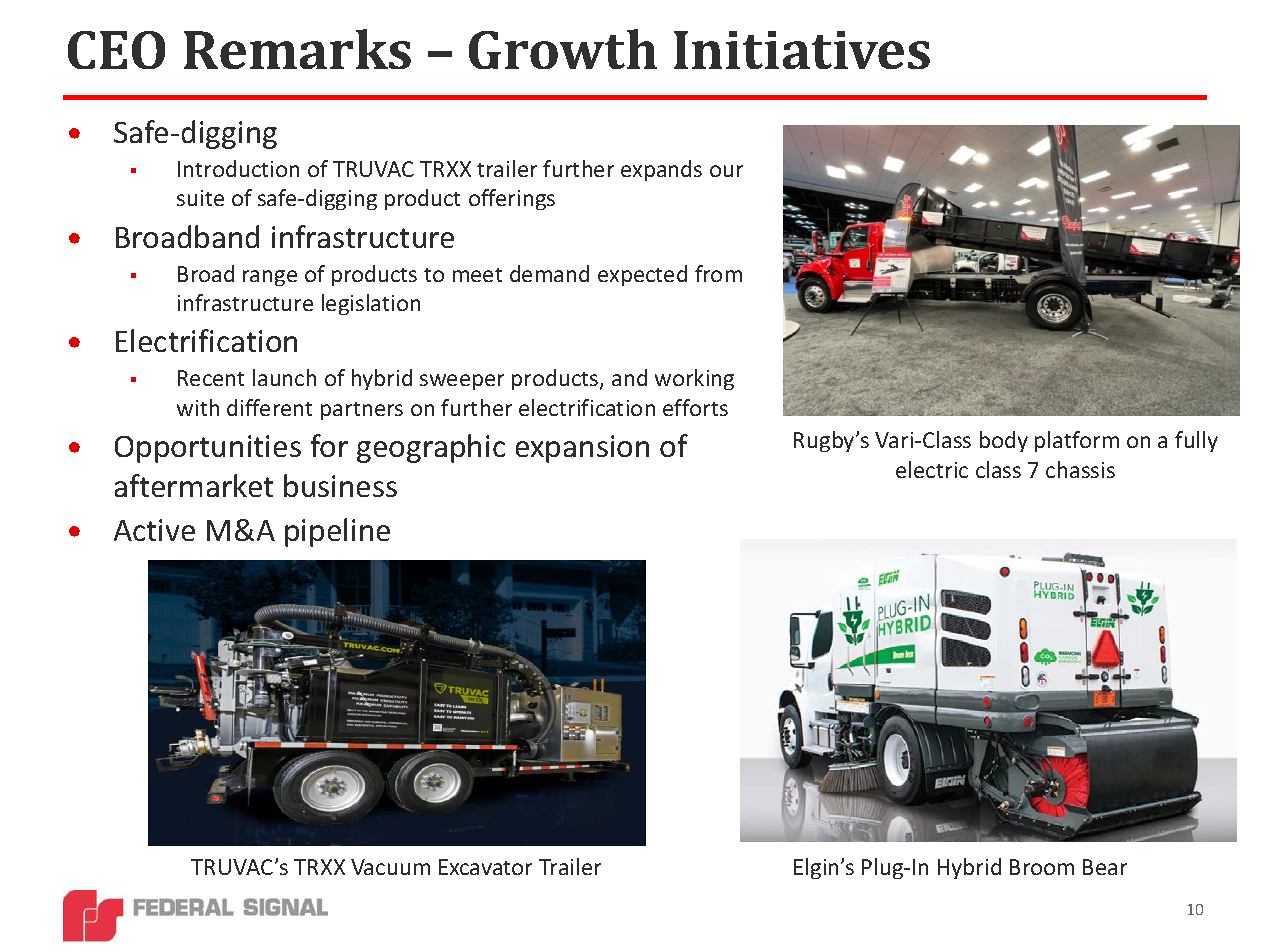 This image has height=952, width=1270. What do you see at coordinates (932, 469) in the image?
I see `electric` at bounding box center [932, 469].
